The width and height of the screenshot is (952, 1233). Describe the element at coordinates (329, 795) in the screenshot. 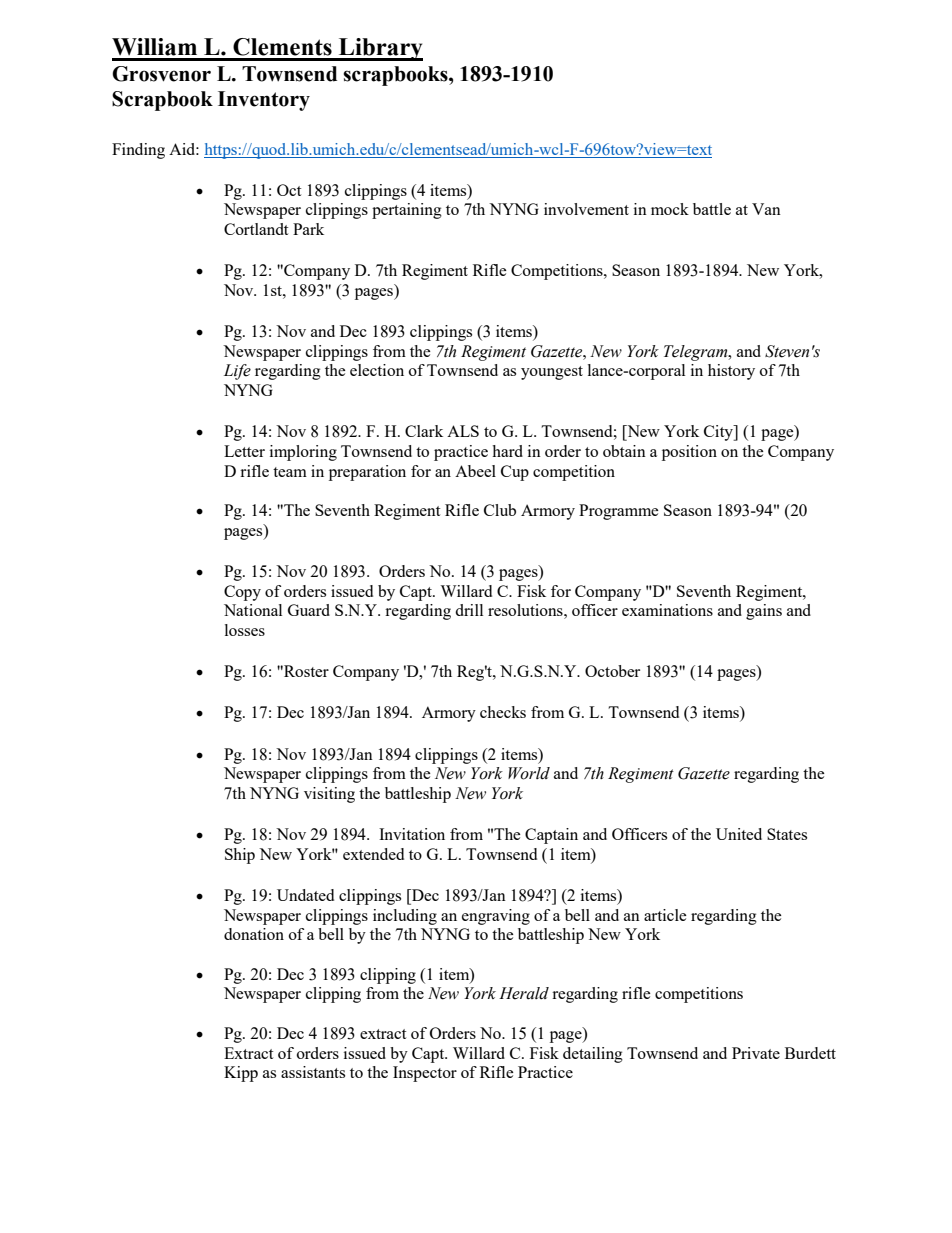

I see `visiting` at that location.
